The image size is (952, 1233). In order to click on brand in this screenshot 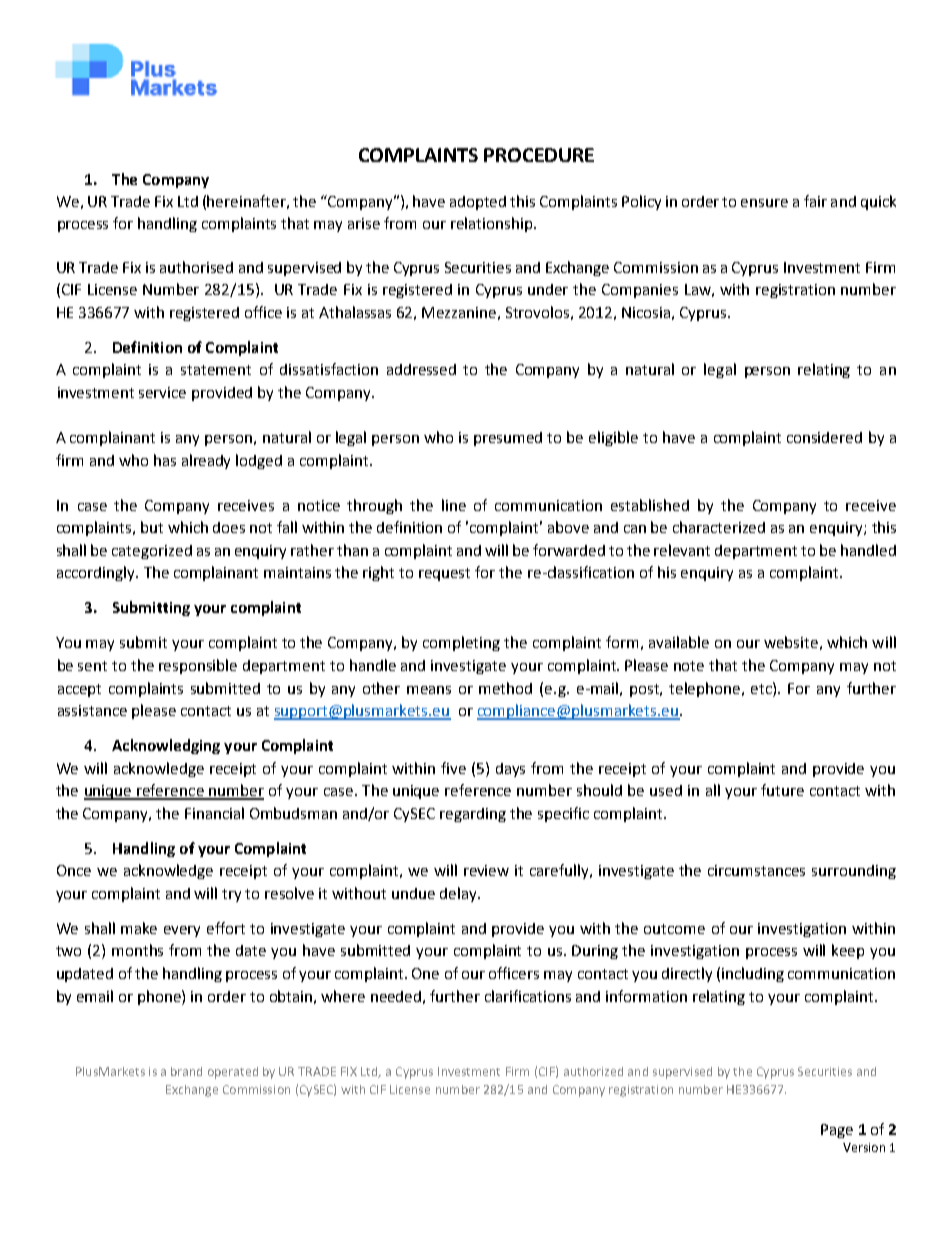, I will do `click(186, 1071)`.
